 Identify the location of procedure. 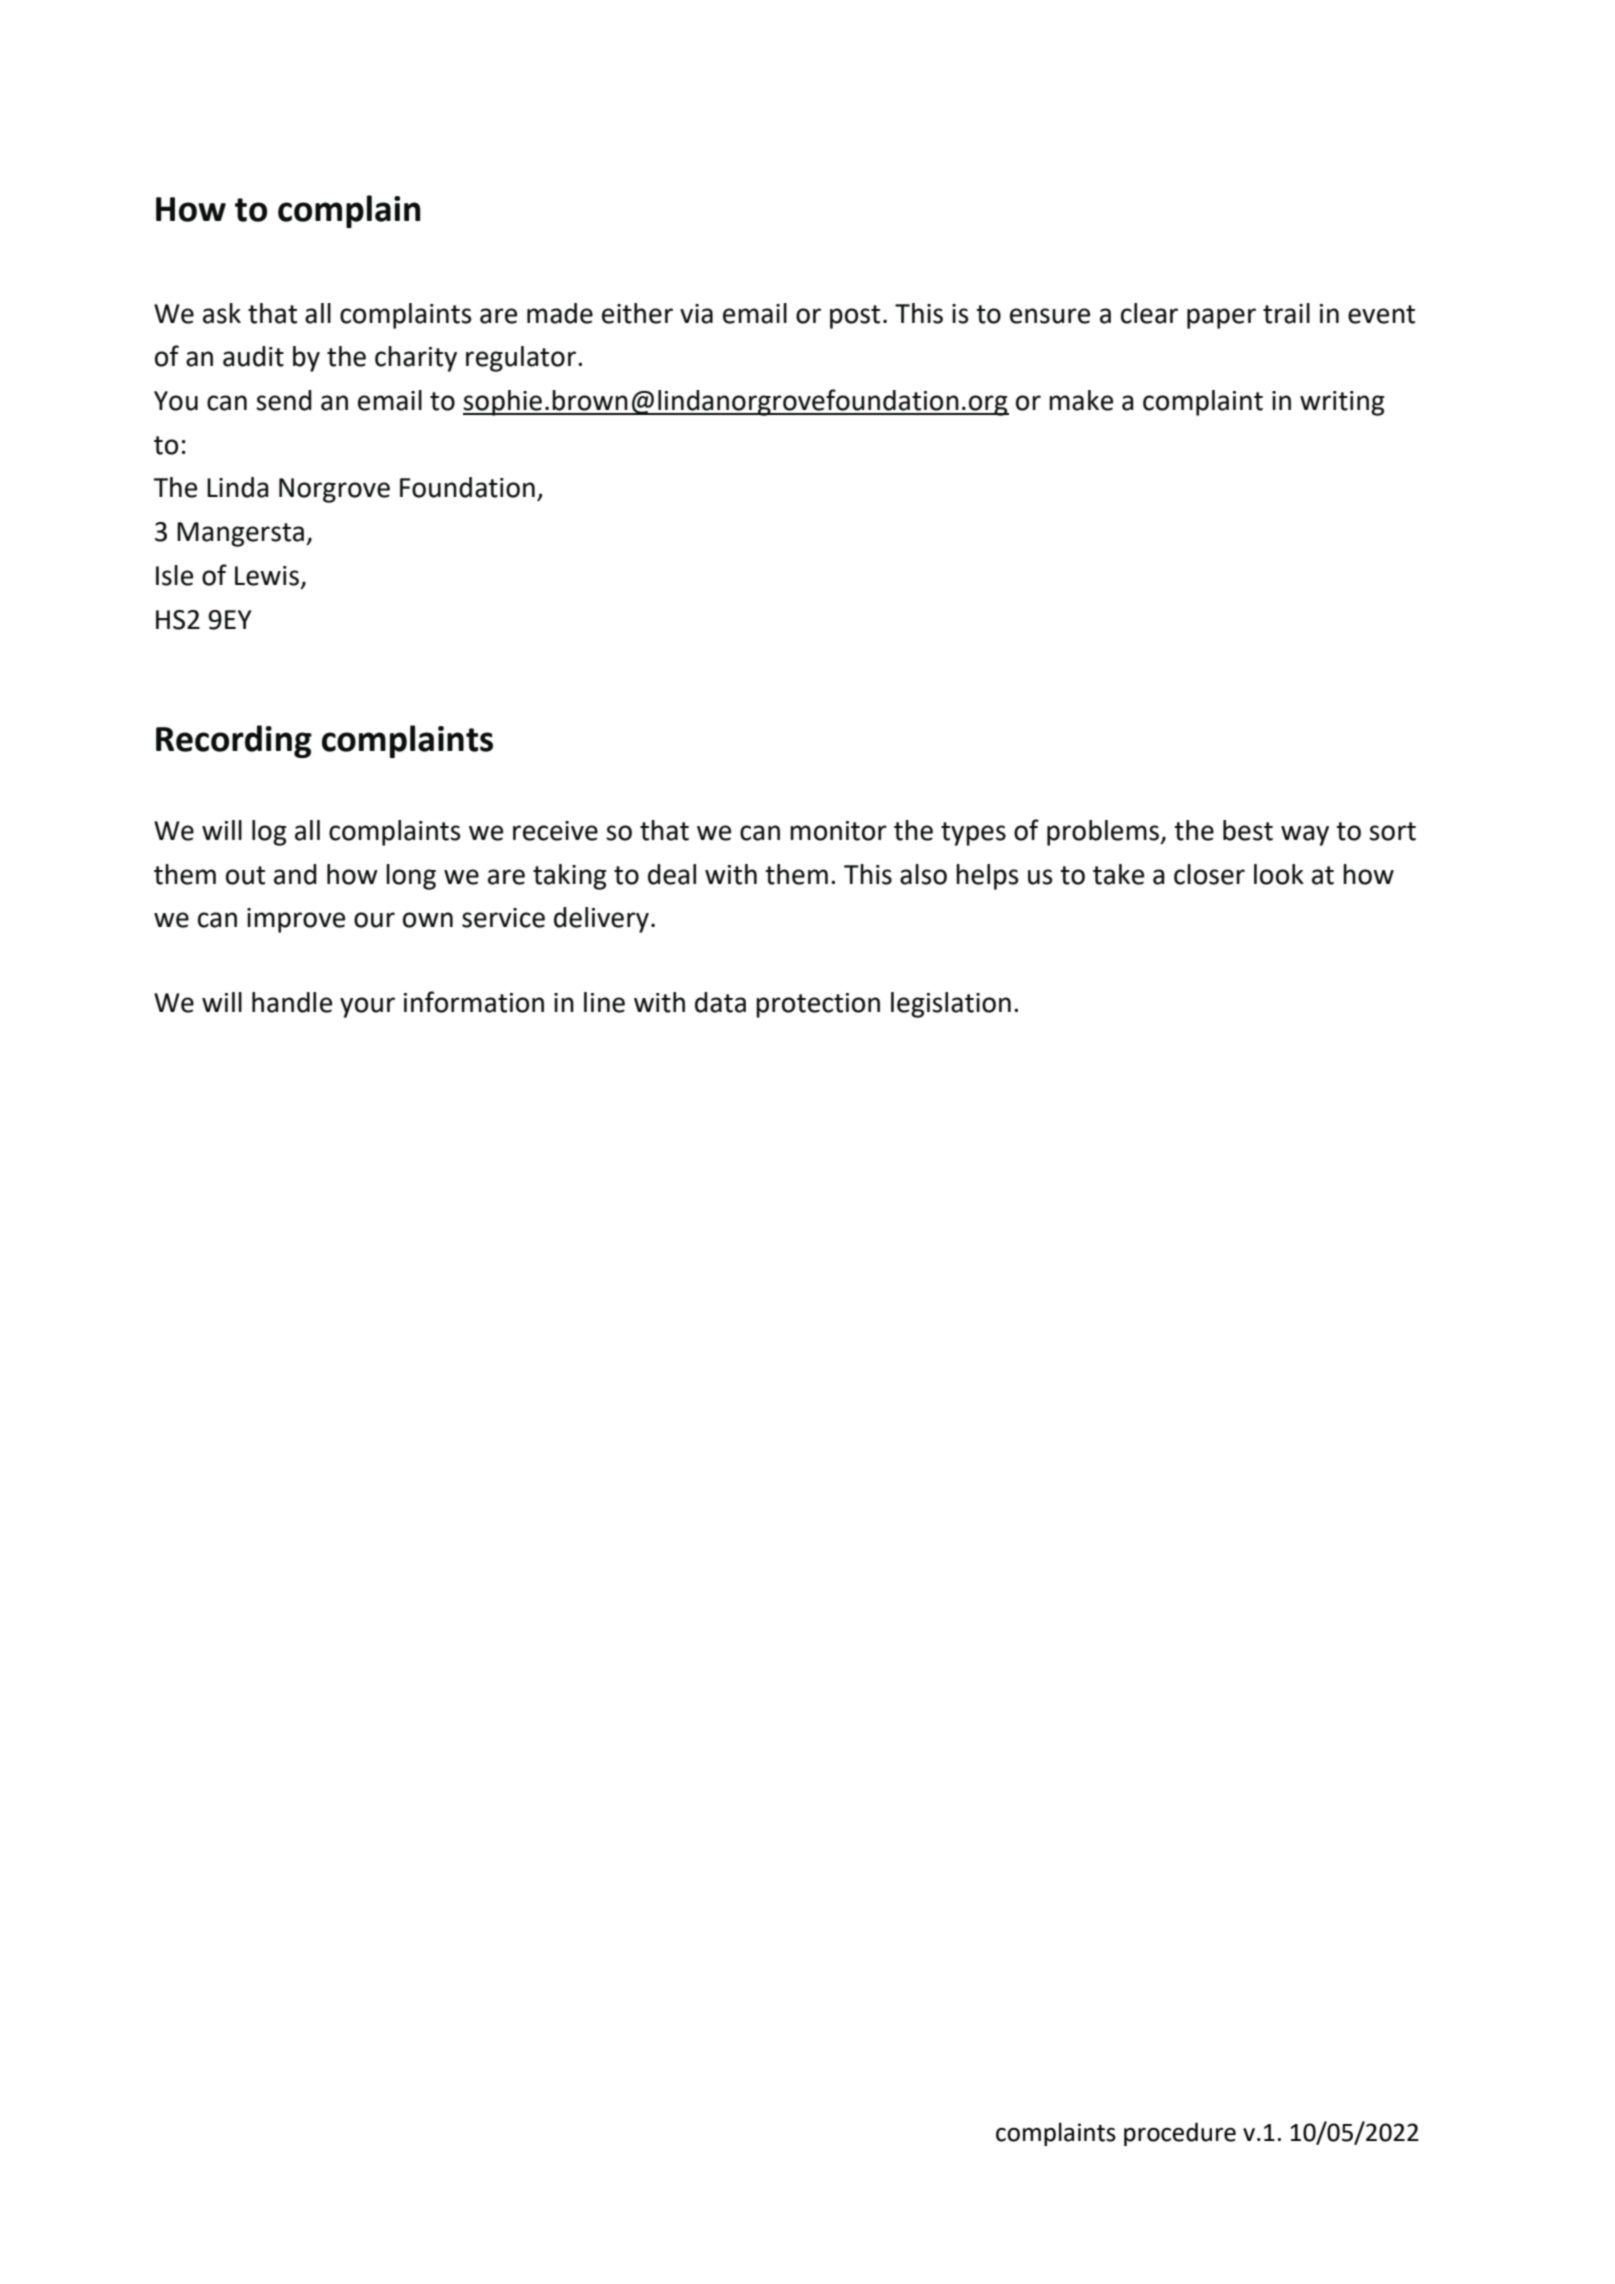
(1180, 2134).
